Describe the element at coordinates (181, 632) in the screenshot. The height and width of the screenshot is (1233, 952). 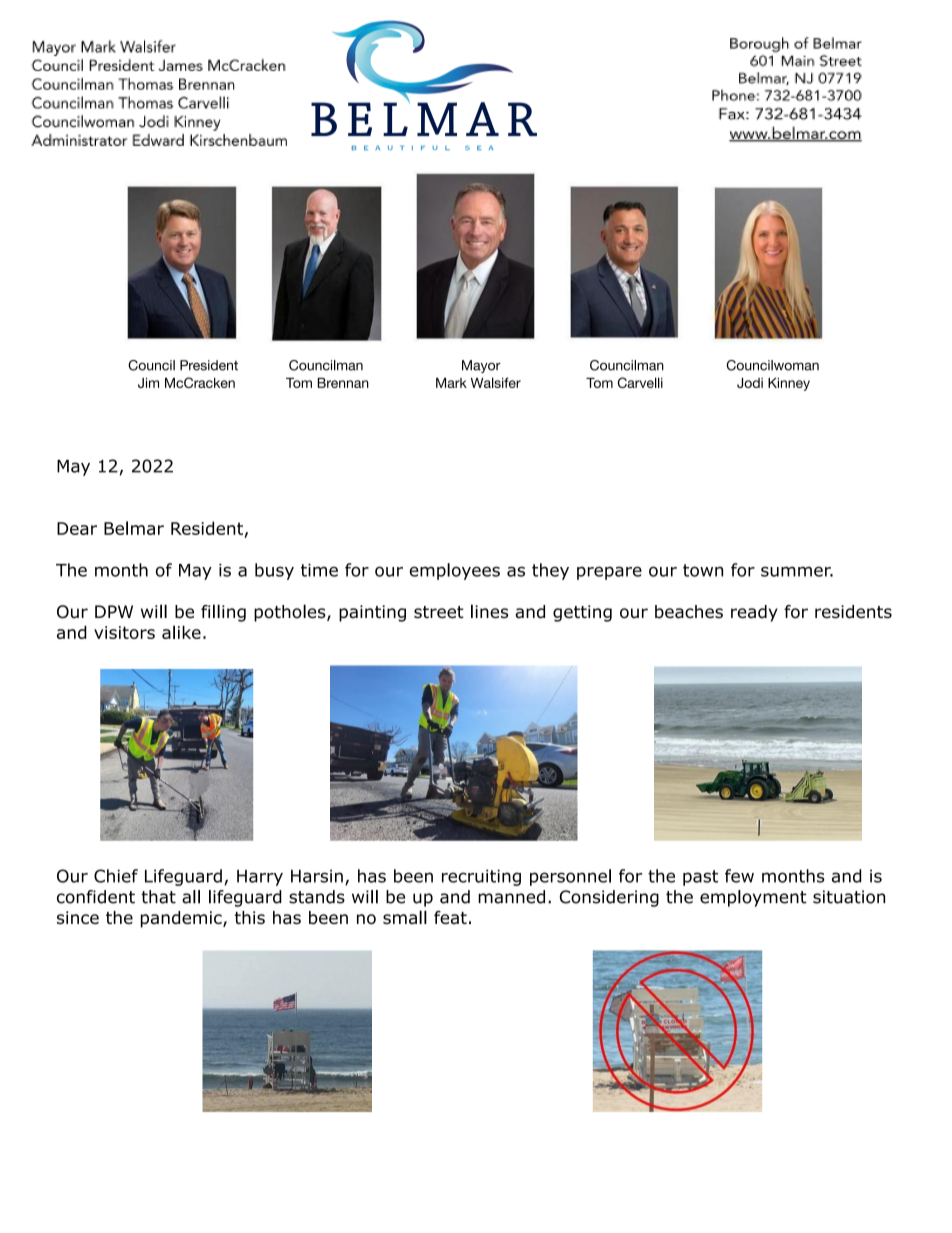
I see `alike` at that location.
